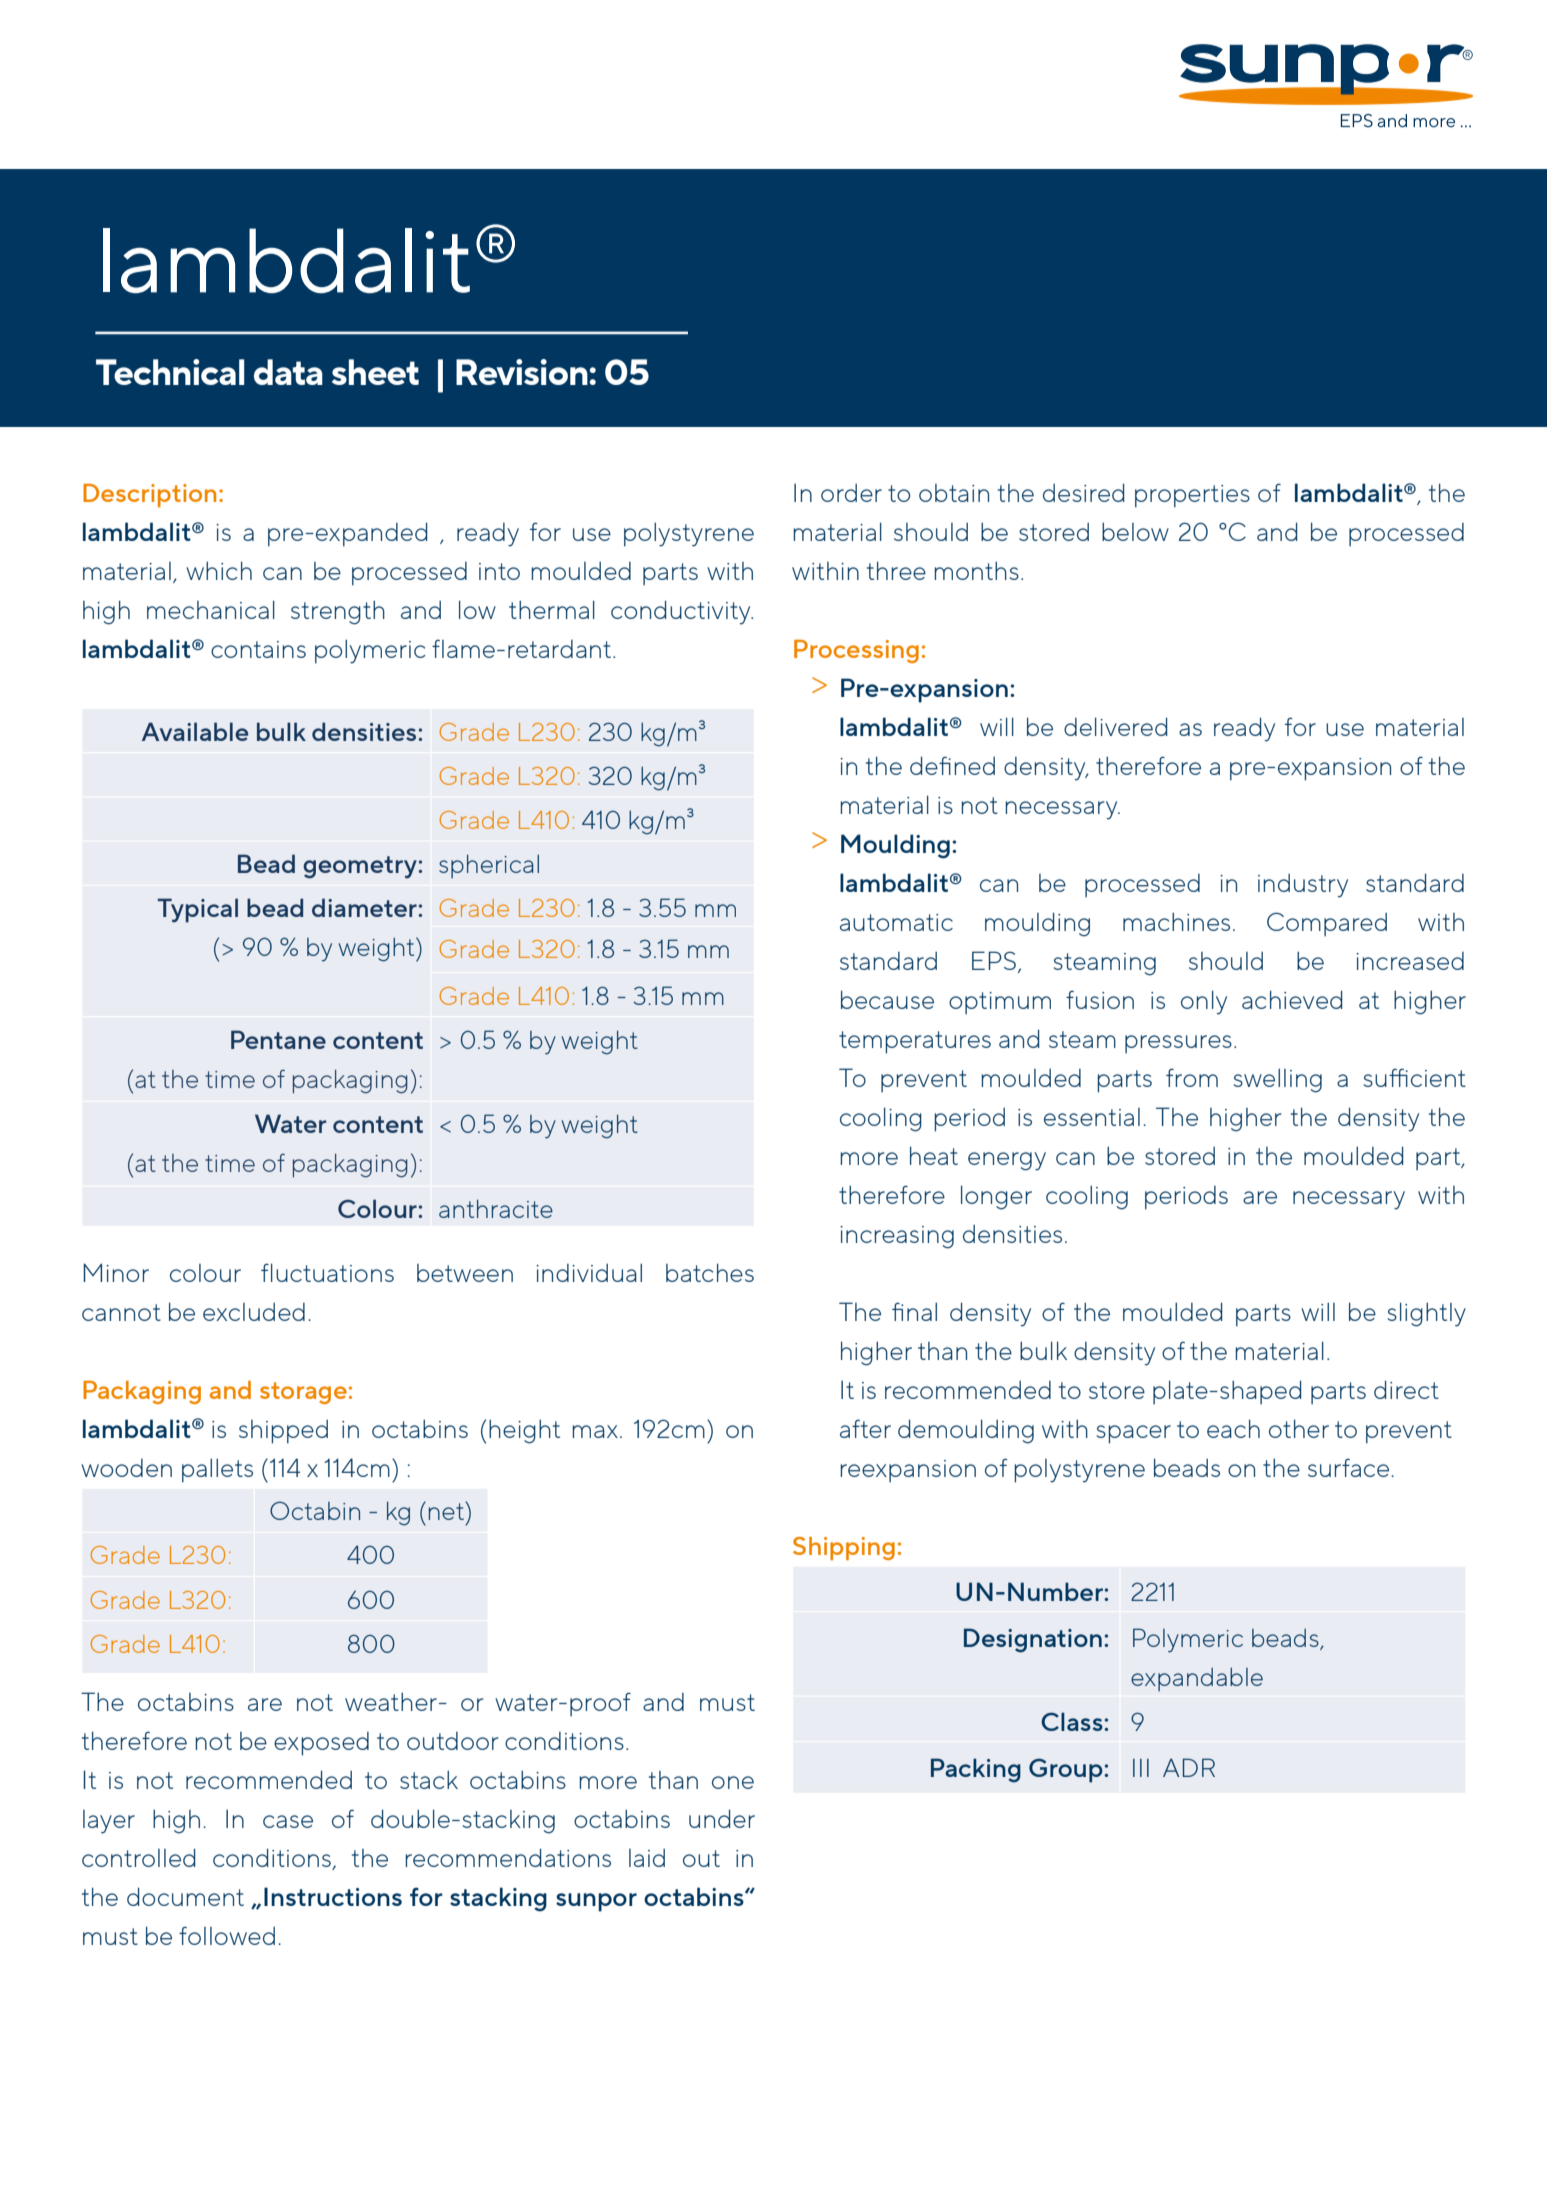  What do you see at coordinates (1115, 726) in the document?
I see `delivered` at bounding box center [1115, 726].
